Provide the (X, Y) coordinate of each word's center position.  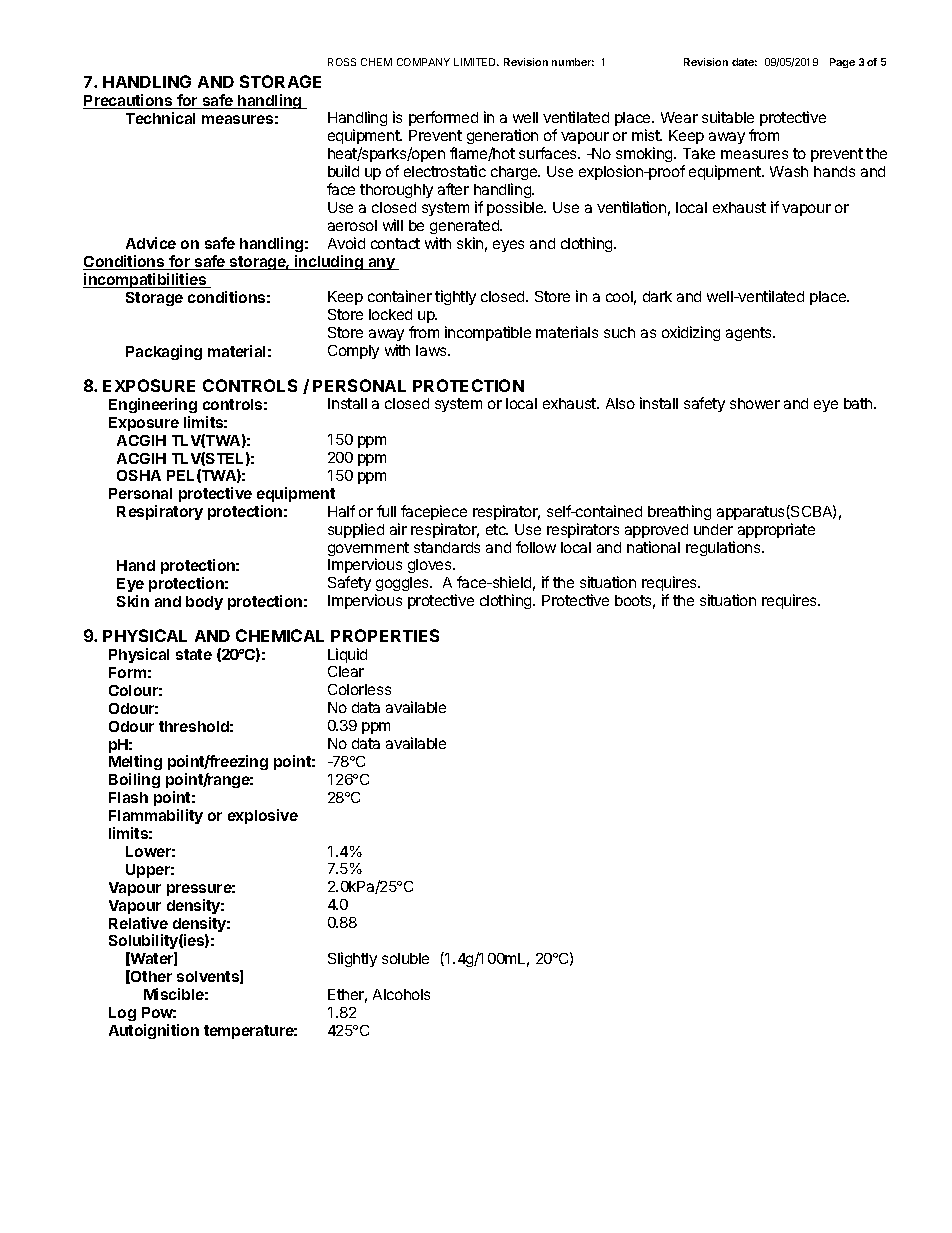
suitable (728, 117)
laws (432, 350)
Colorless (359, 689)
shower (755, 403)
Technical (160, 118)
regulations (724, 548)
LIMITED (476, 62)
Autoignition (154, 1031)
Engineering (153, 405)
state (194, 654)
